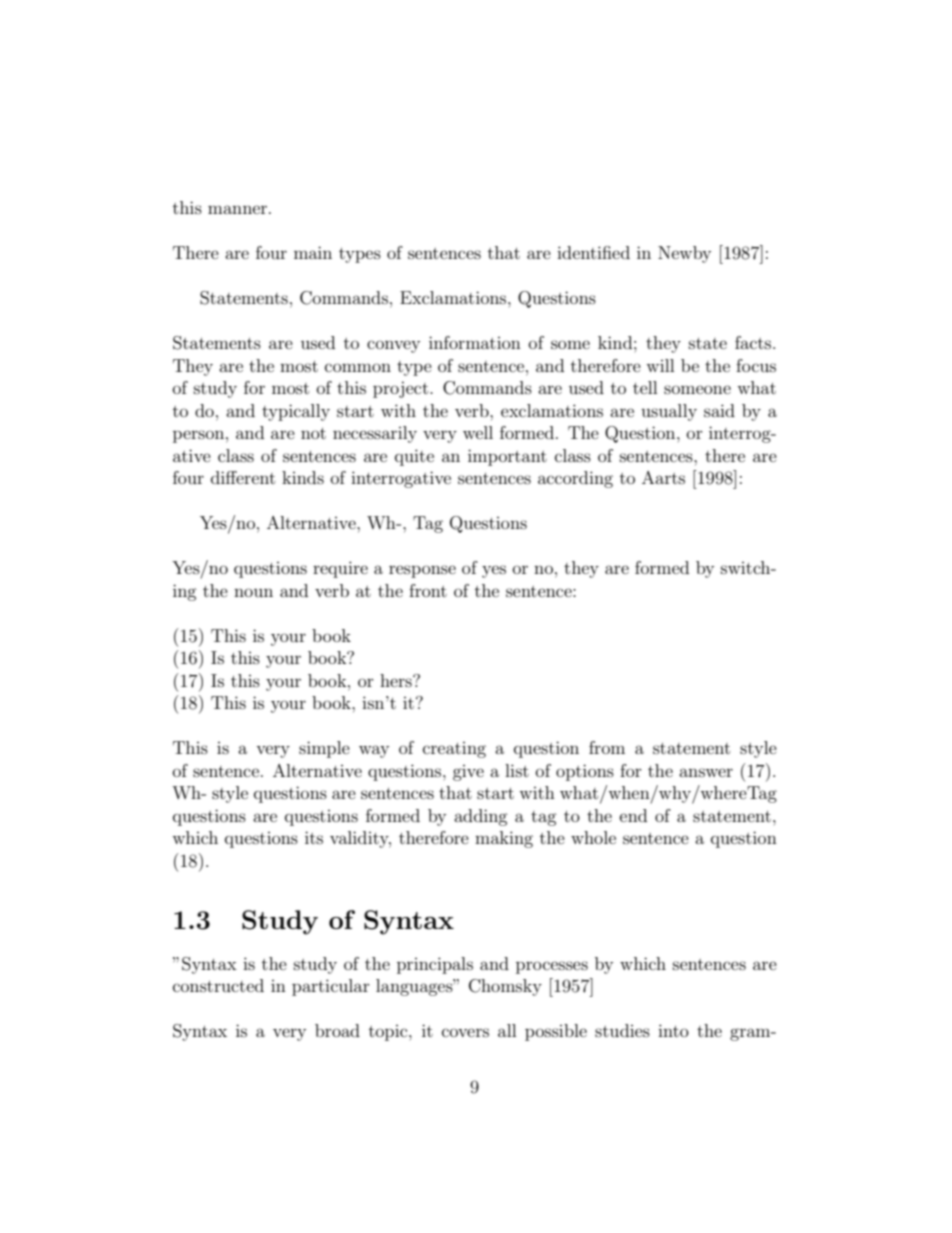 Image resolution: width=952 pixels, height=1233 pixels. Describe the element at coordinates (505, 987) in the screenshot. I see `Chomsky` at that location.
